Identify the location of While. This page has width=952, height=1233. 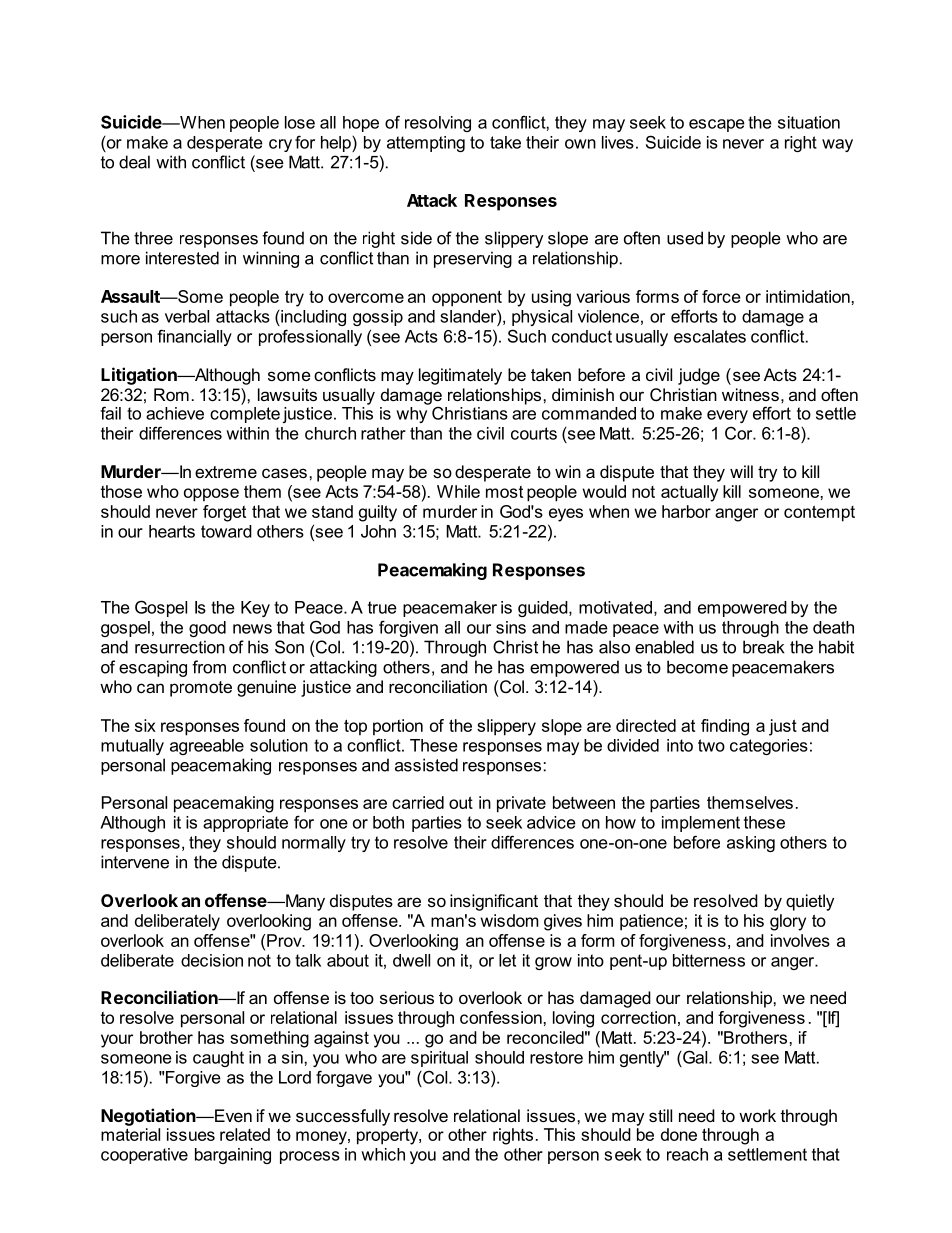
(458, 491).
